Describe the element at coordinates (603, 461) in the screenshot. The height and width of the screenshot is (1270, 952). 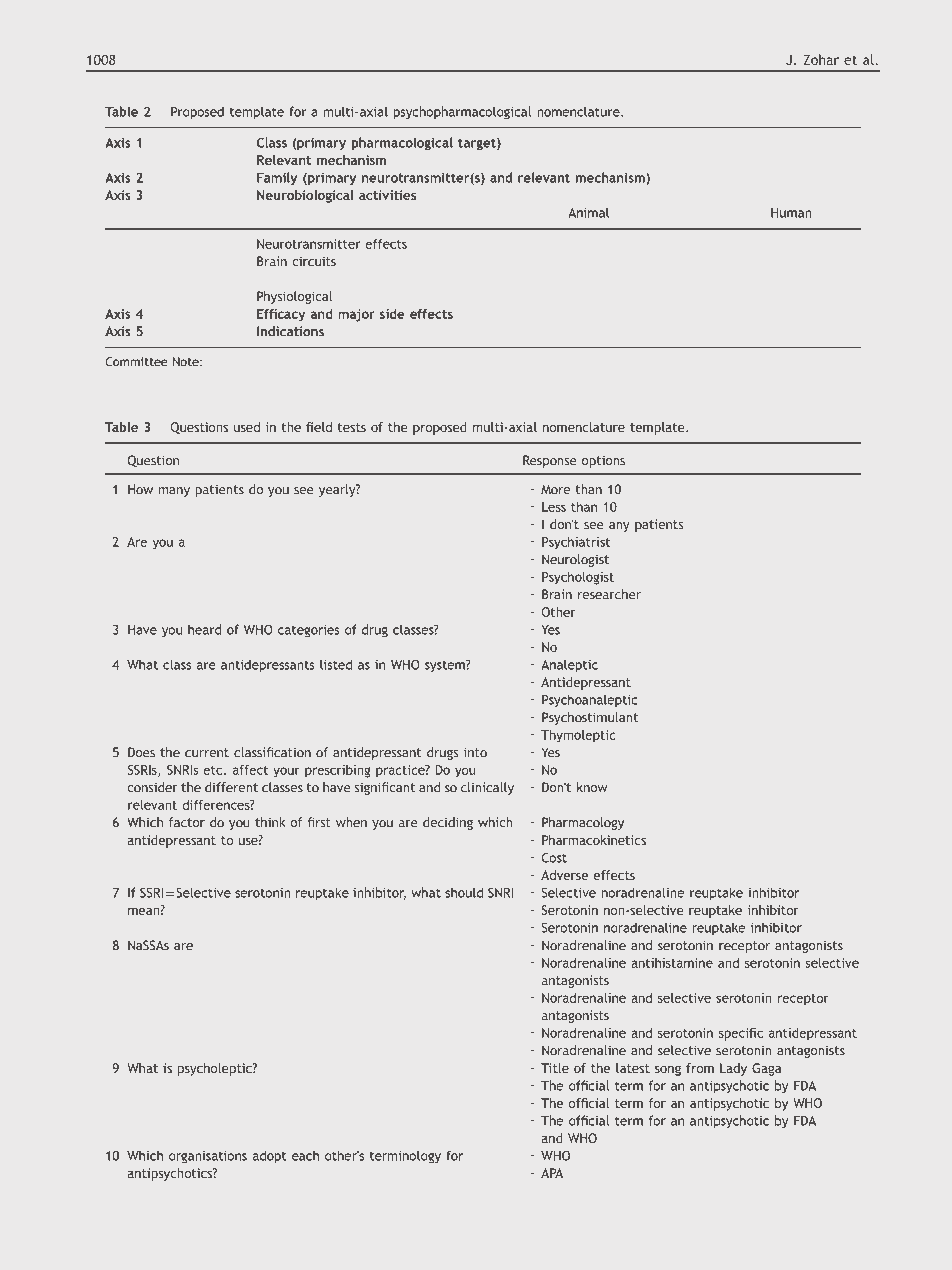
I see `options` at that location.
